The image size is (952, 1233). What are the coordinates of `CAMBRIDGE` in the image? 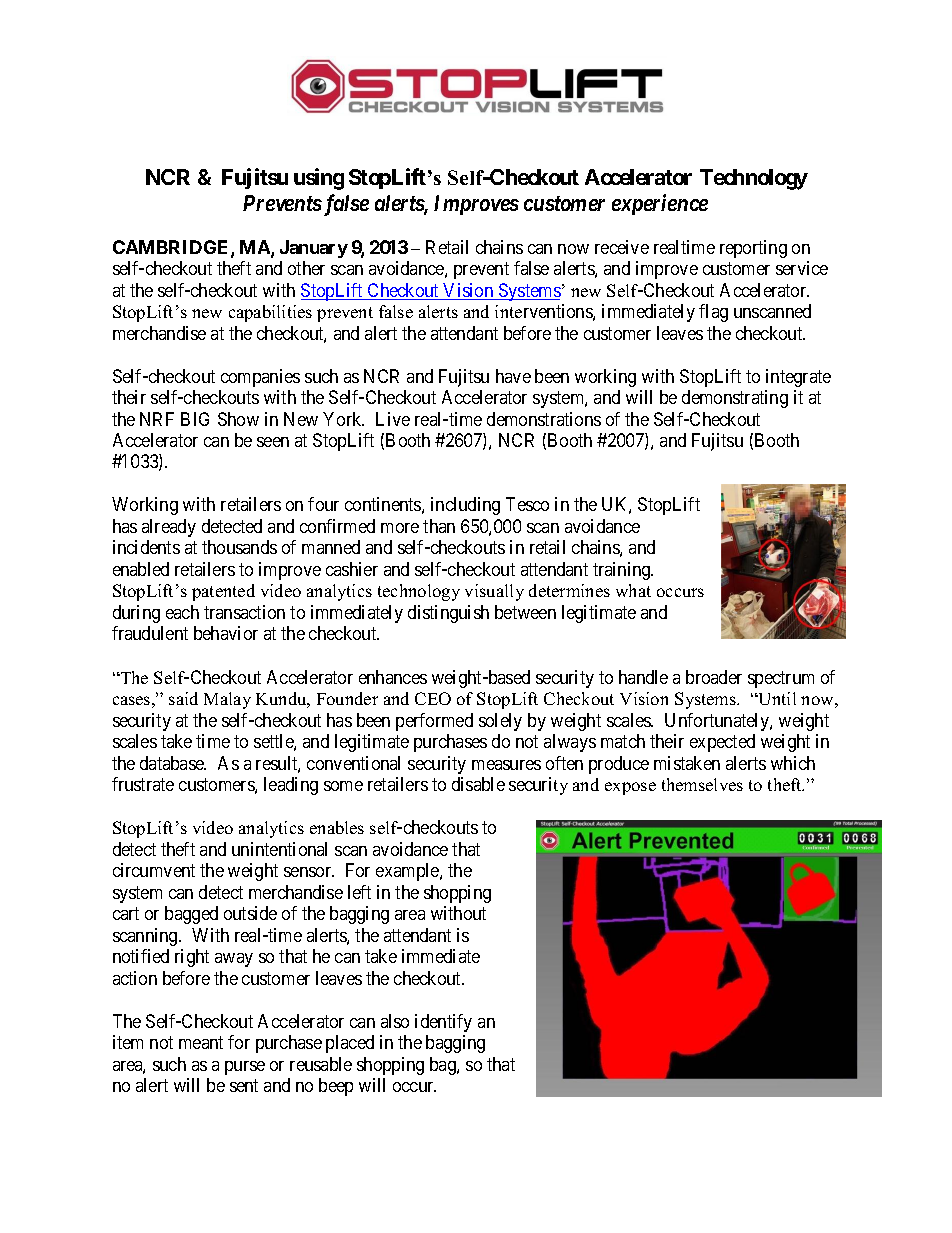 It's located at (172, 248).
